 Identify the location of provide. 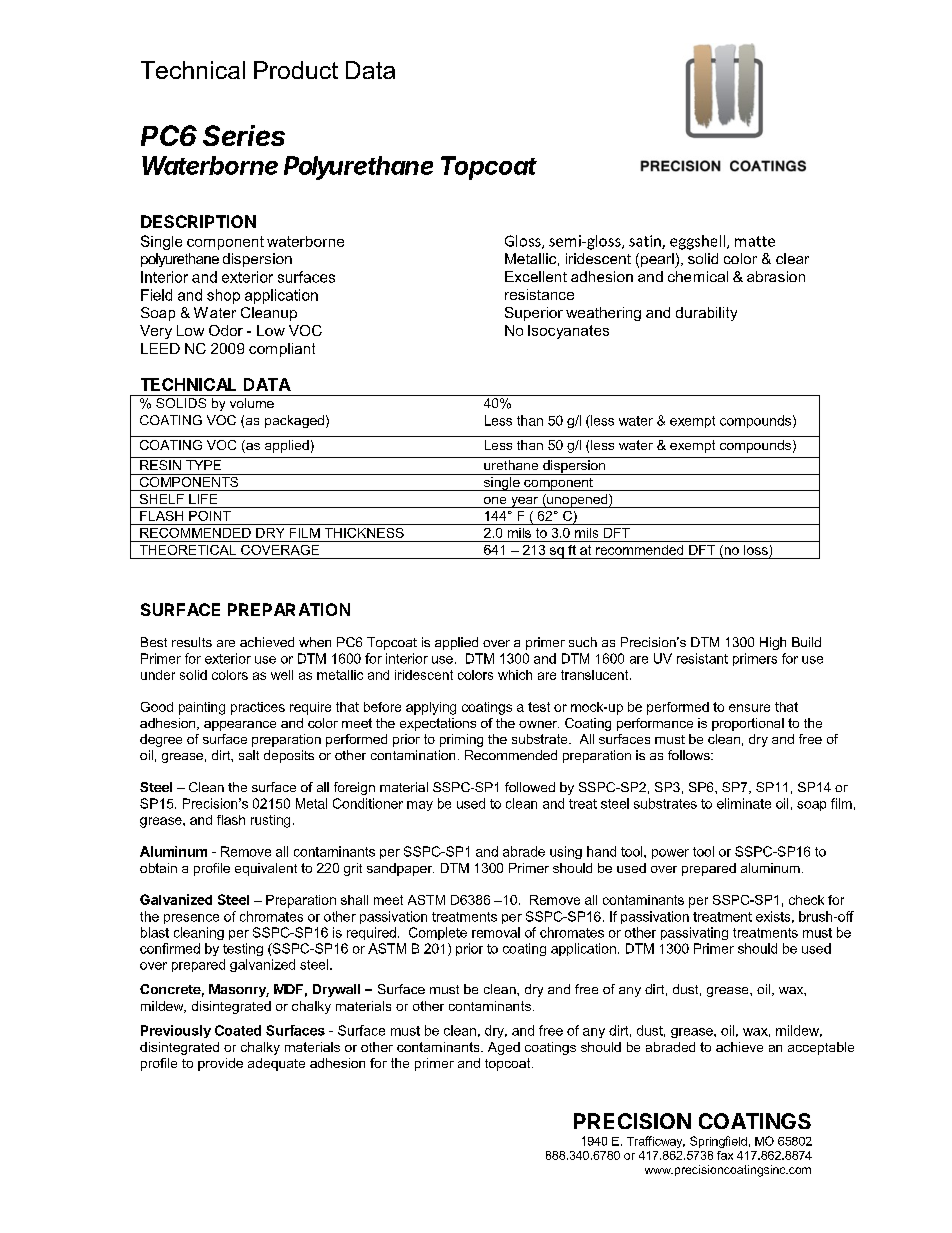
(220, 1064).
